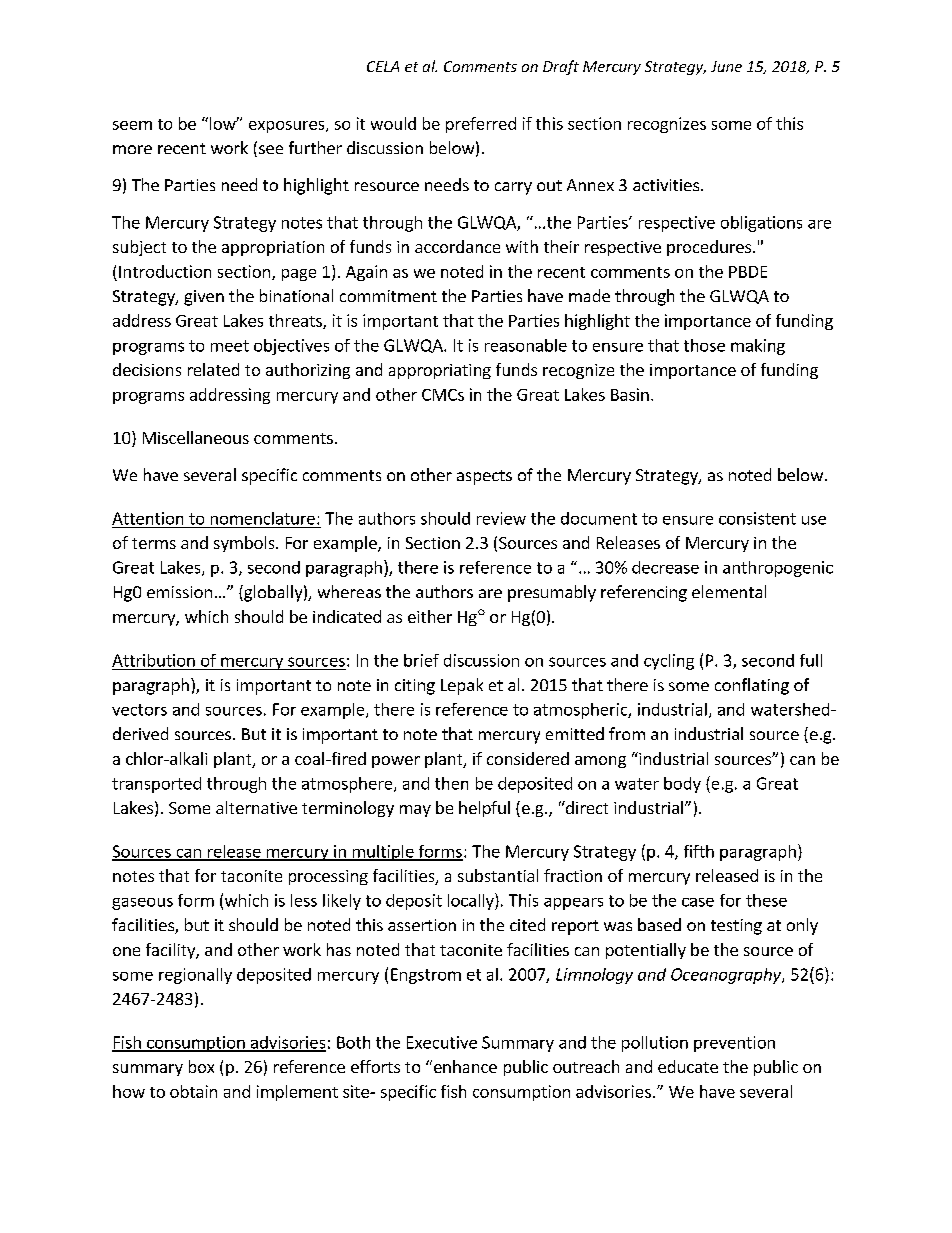  What do you see at coordinates (201, 1066) in the screenshot?
I see `box` at bounding box center [201, 1066].
